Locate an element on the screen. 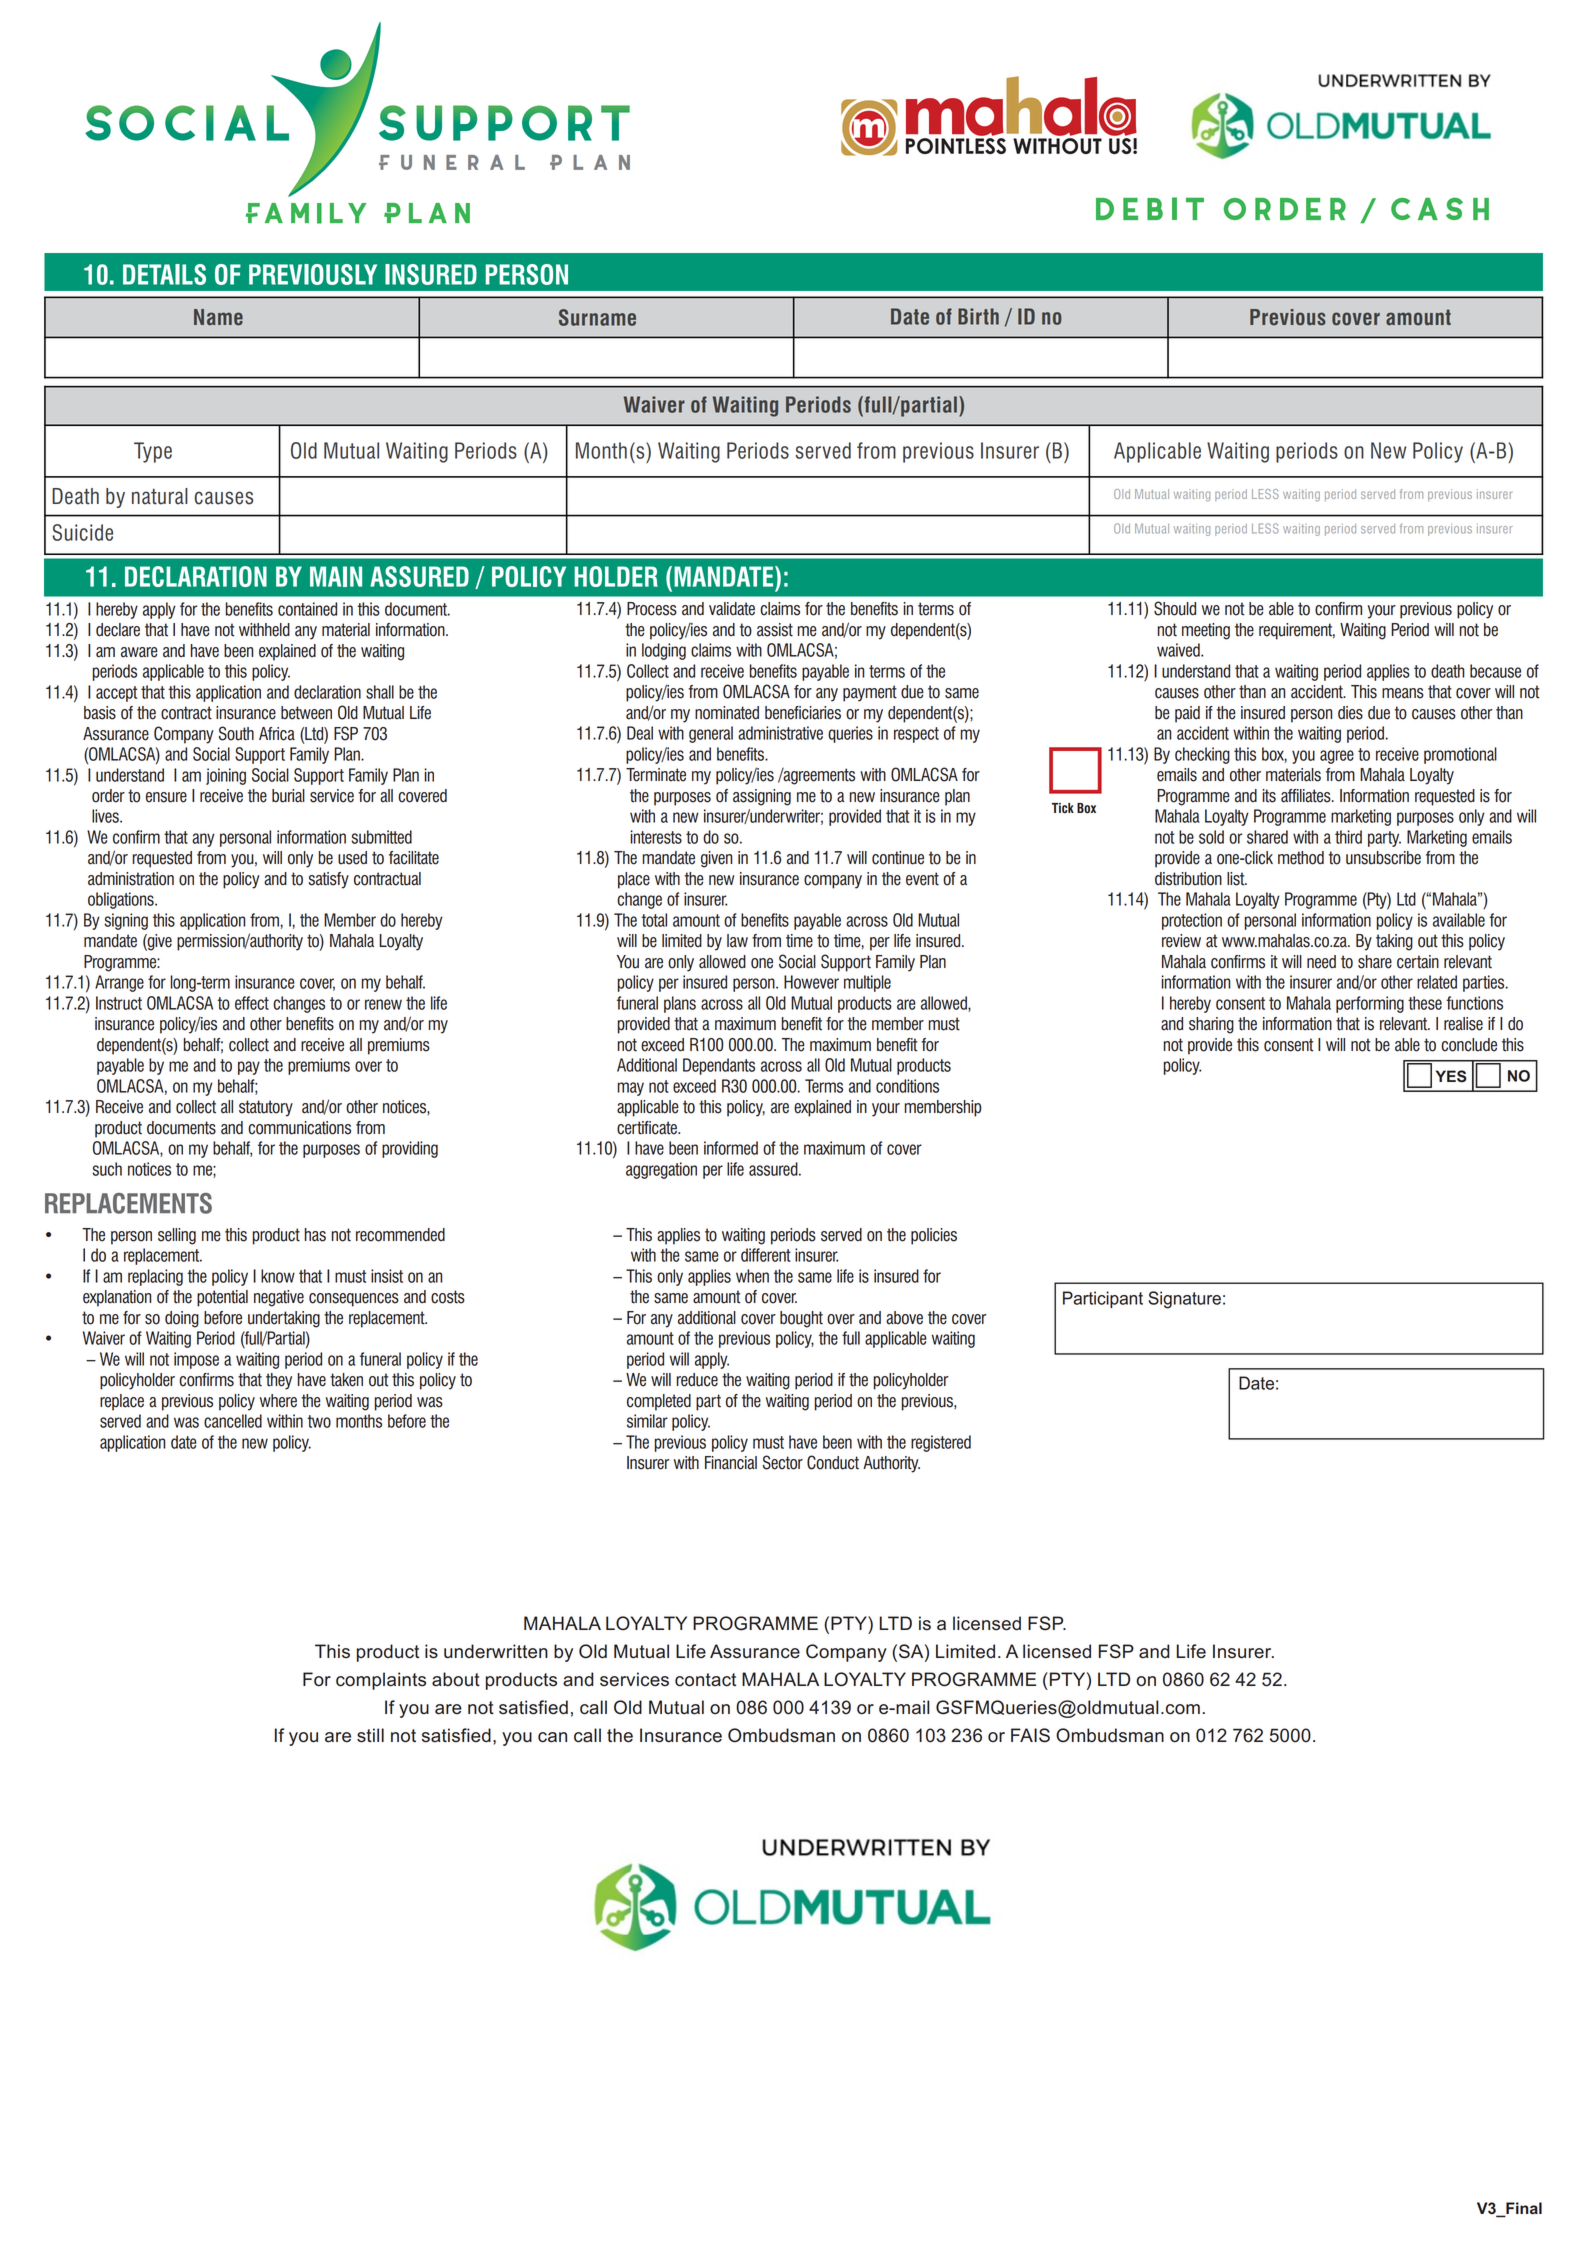 Image resolution: width=1585 pixels, height=2242 pixels. South is located at coordinates (236, 733).
